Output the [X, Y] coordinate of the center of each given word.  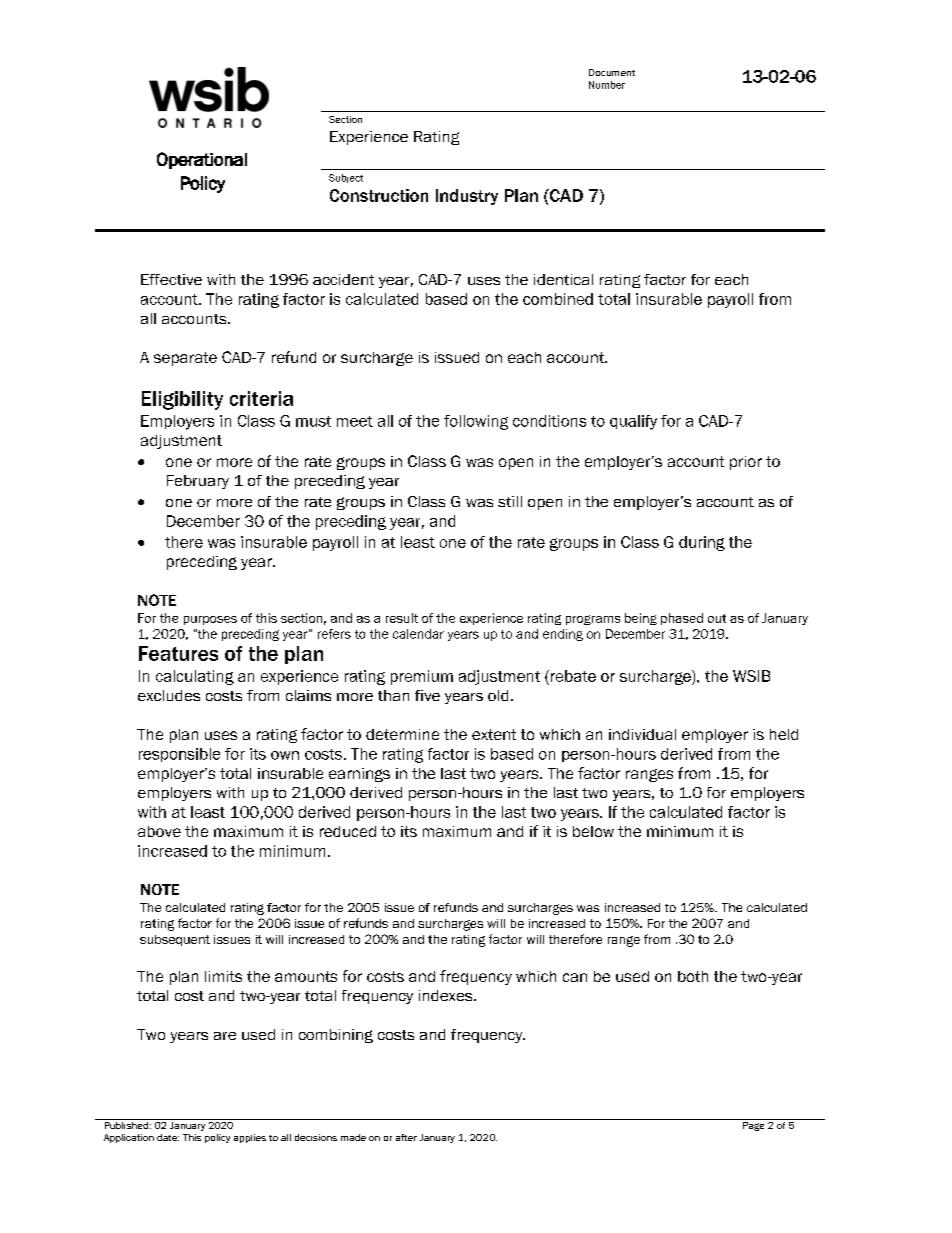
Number [607, 85]
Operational [202, 160]
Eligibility [182, 400]
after [406, 1137]
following [476, 422]
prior [746, 463]
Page [754, 1125]
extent [494, 734]
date [168, 1137]
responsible [179, 755]
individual [642, 734]
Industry [467, 197]
